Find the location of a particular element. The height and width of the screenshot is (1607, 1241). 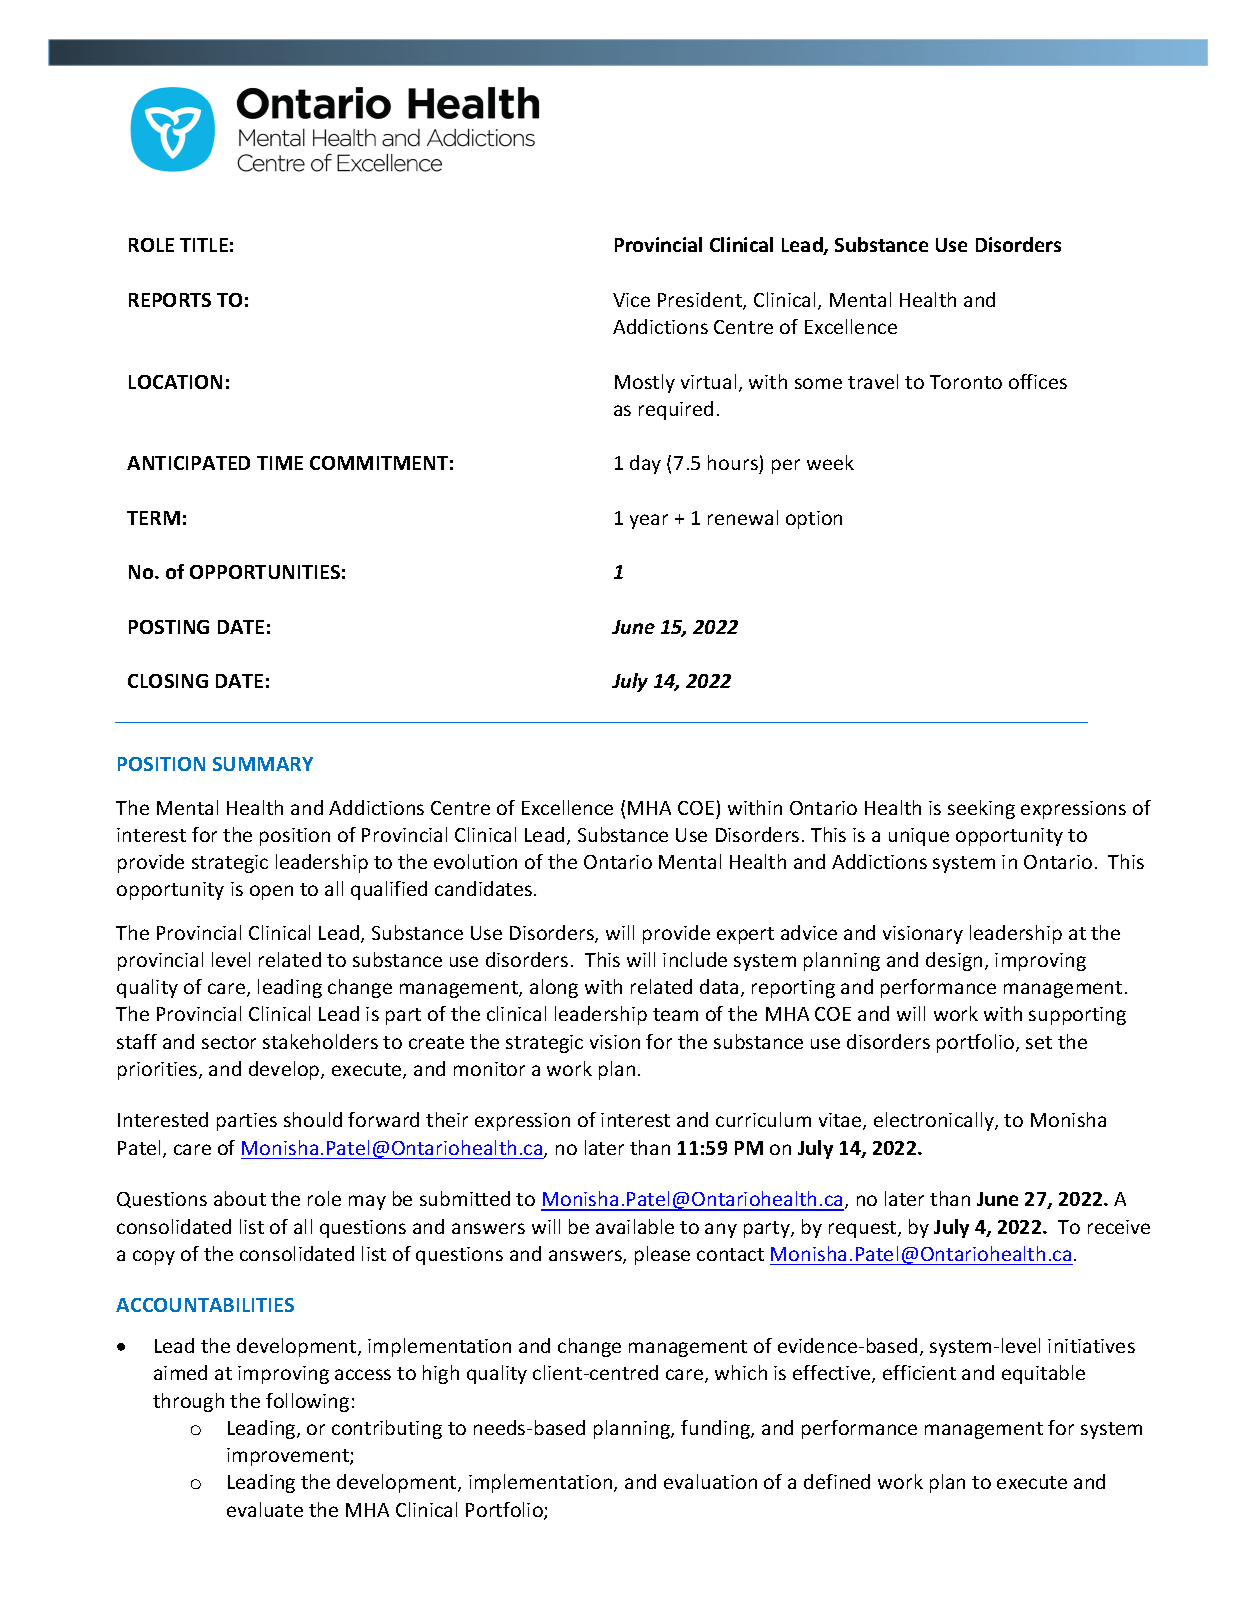

improvement is located at coordinates (289, 1457).
